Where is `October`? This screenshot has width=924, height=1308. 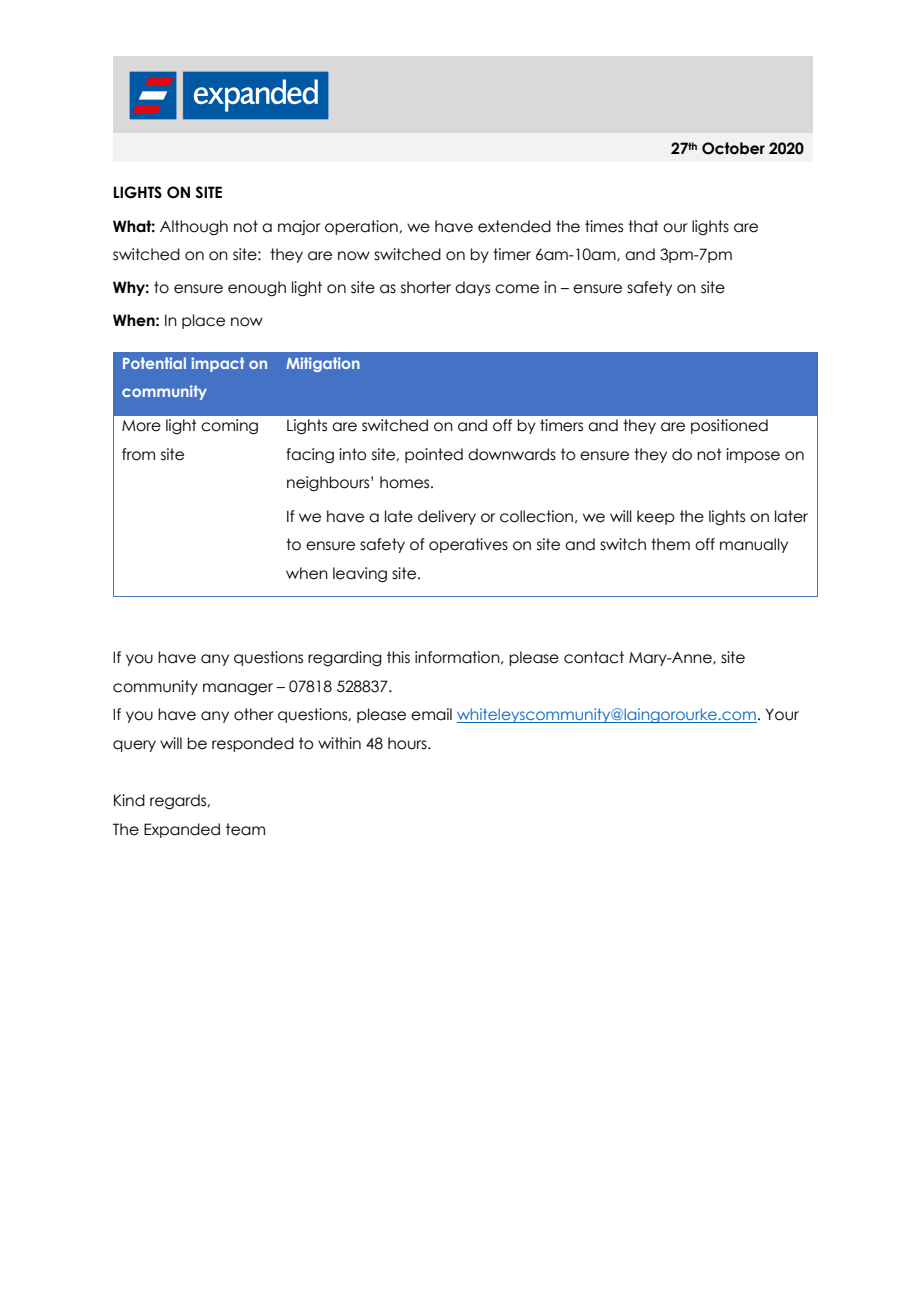 October is located at coordinates (733, 148).
